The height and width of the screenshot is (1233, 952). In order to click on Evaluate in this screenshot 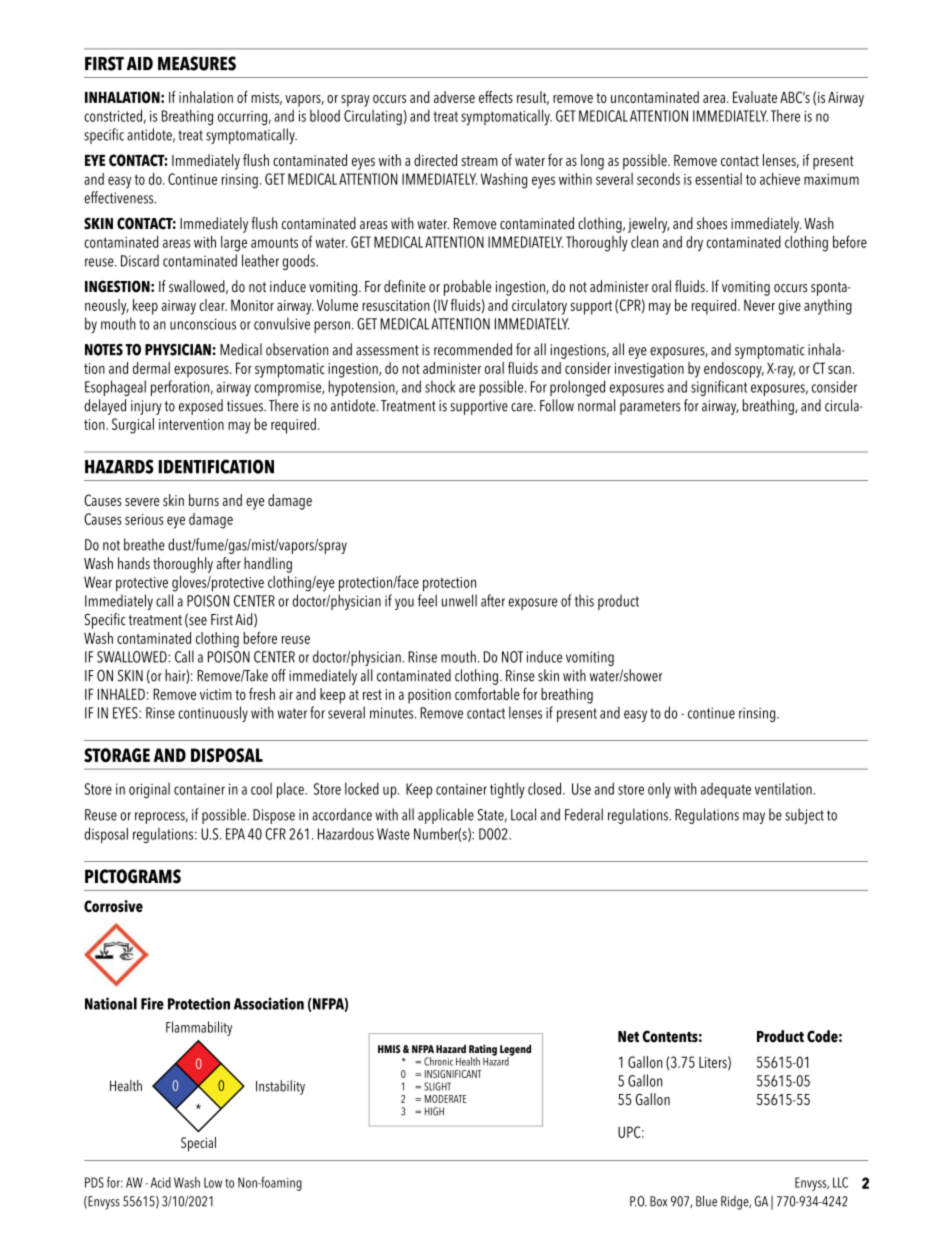, I will do `click(755, 97)`.
